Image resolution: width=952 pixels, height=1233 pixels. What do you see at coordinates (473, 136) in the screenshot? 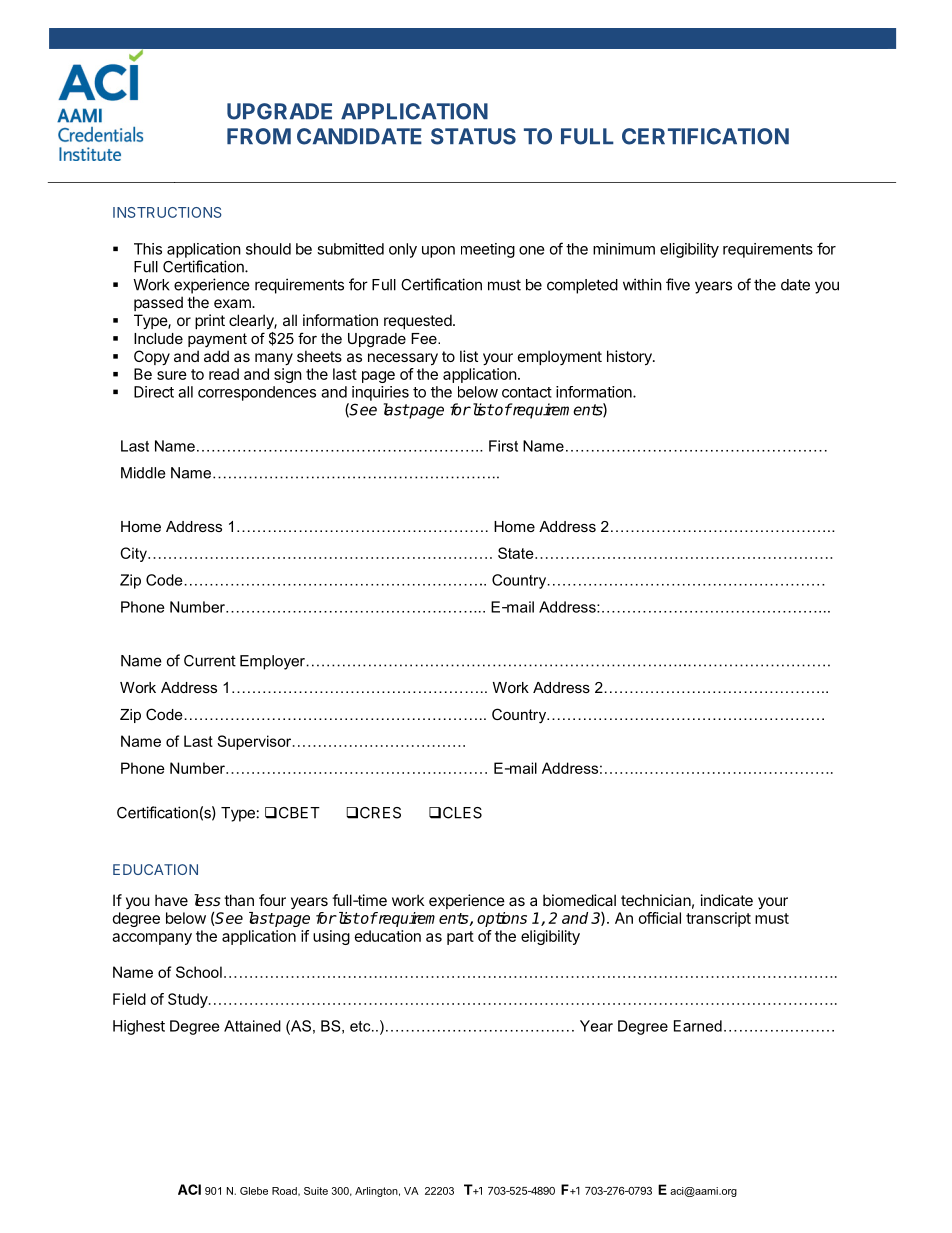
I see `STATUS` at bounding box center [473, 136].
